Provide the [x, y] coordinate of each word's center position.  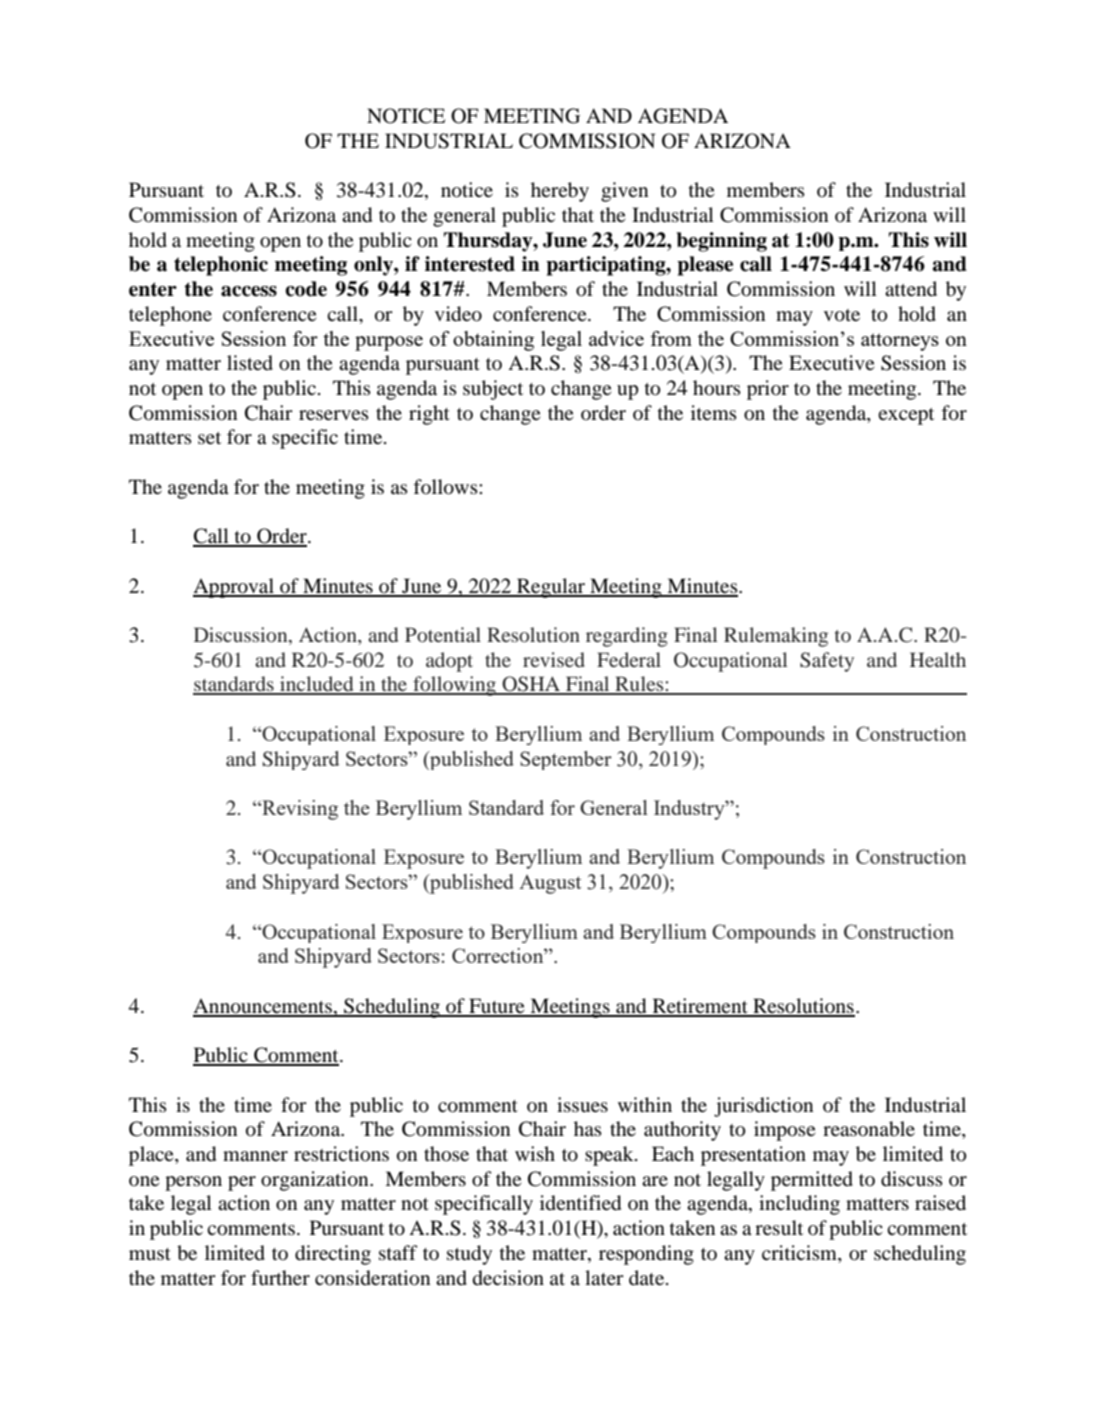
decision [508, 1278]
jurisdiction [763, 1107]
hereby [560, 192]
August [550, 884]
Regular [551, 588]
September [566, 760]
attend [911, 288]
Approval [234, 588]
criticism [800, 1252]
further [280, 1278]
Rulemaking [776, 637]
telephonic [221, 266]
